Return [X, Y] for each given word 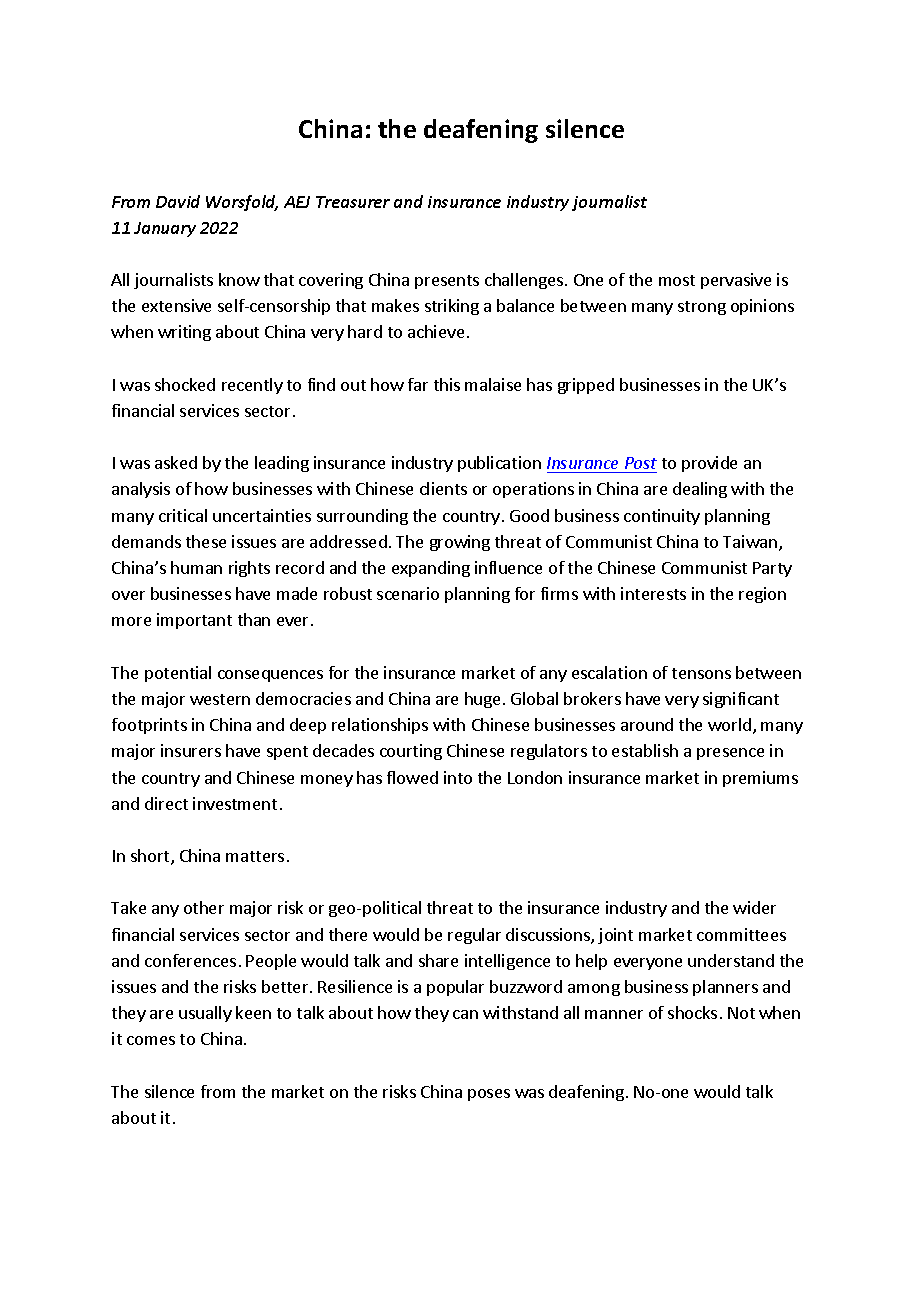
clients [443, 488]
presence [730, 754]
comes [151, 1040]
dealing [700, 490]
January [165, 229]
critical [183, 515]
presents [447, 282]
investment [235, 803]
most [677, 280]
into [458, 777]
